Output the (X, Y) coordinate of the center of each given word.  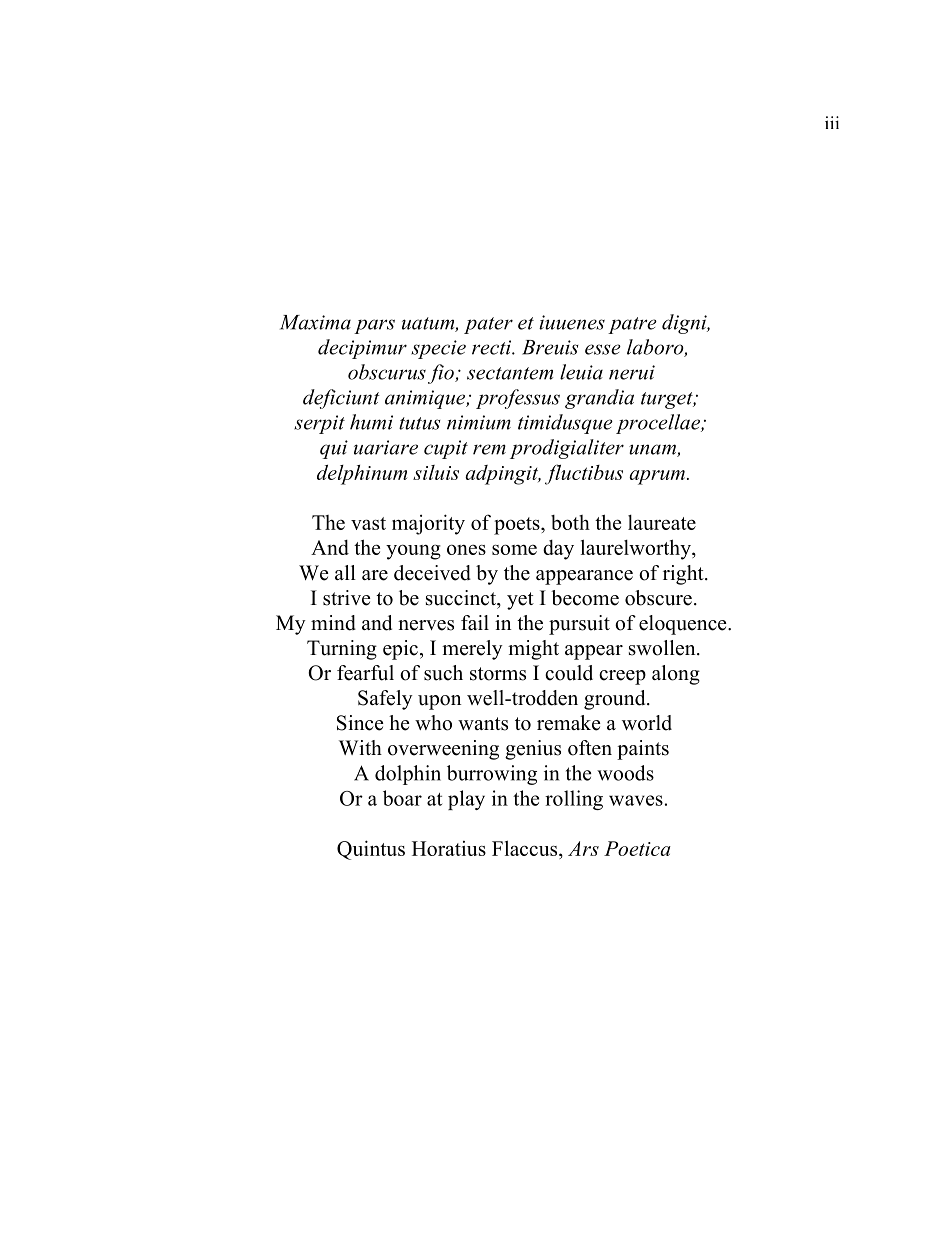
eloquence (684, 625)
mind (333, 623)
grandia (599, 399)
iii (832, 122)
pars (374, 326)
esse (603, 349)
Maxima (315, 322)
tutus (420, 423)
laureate (662, 522)
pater (488, 325)
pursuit (579, 625)
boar (402, 798)
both (570, 522)
